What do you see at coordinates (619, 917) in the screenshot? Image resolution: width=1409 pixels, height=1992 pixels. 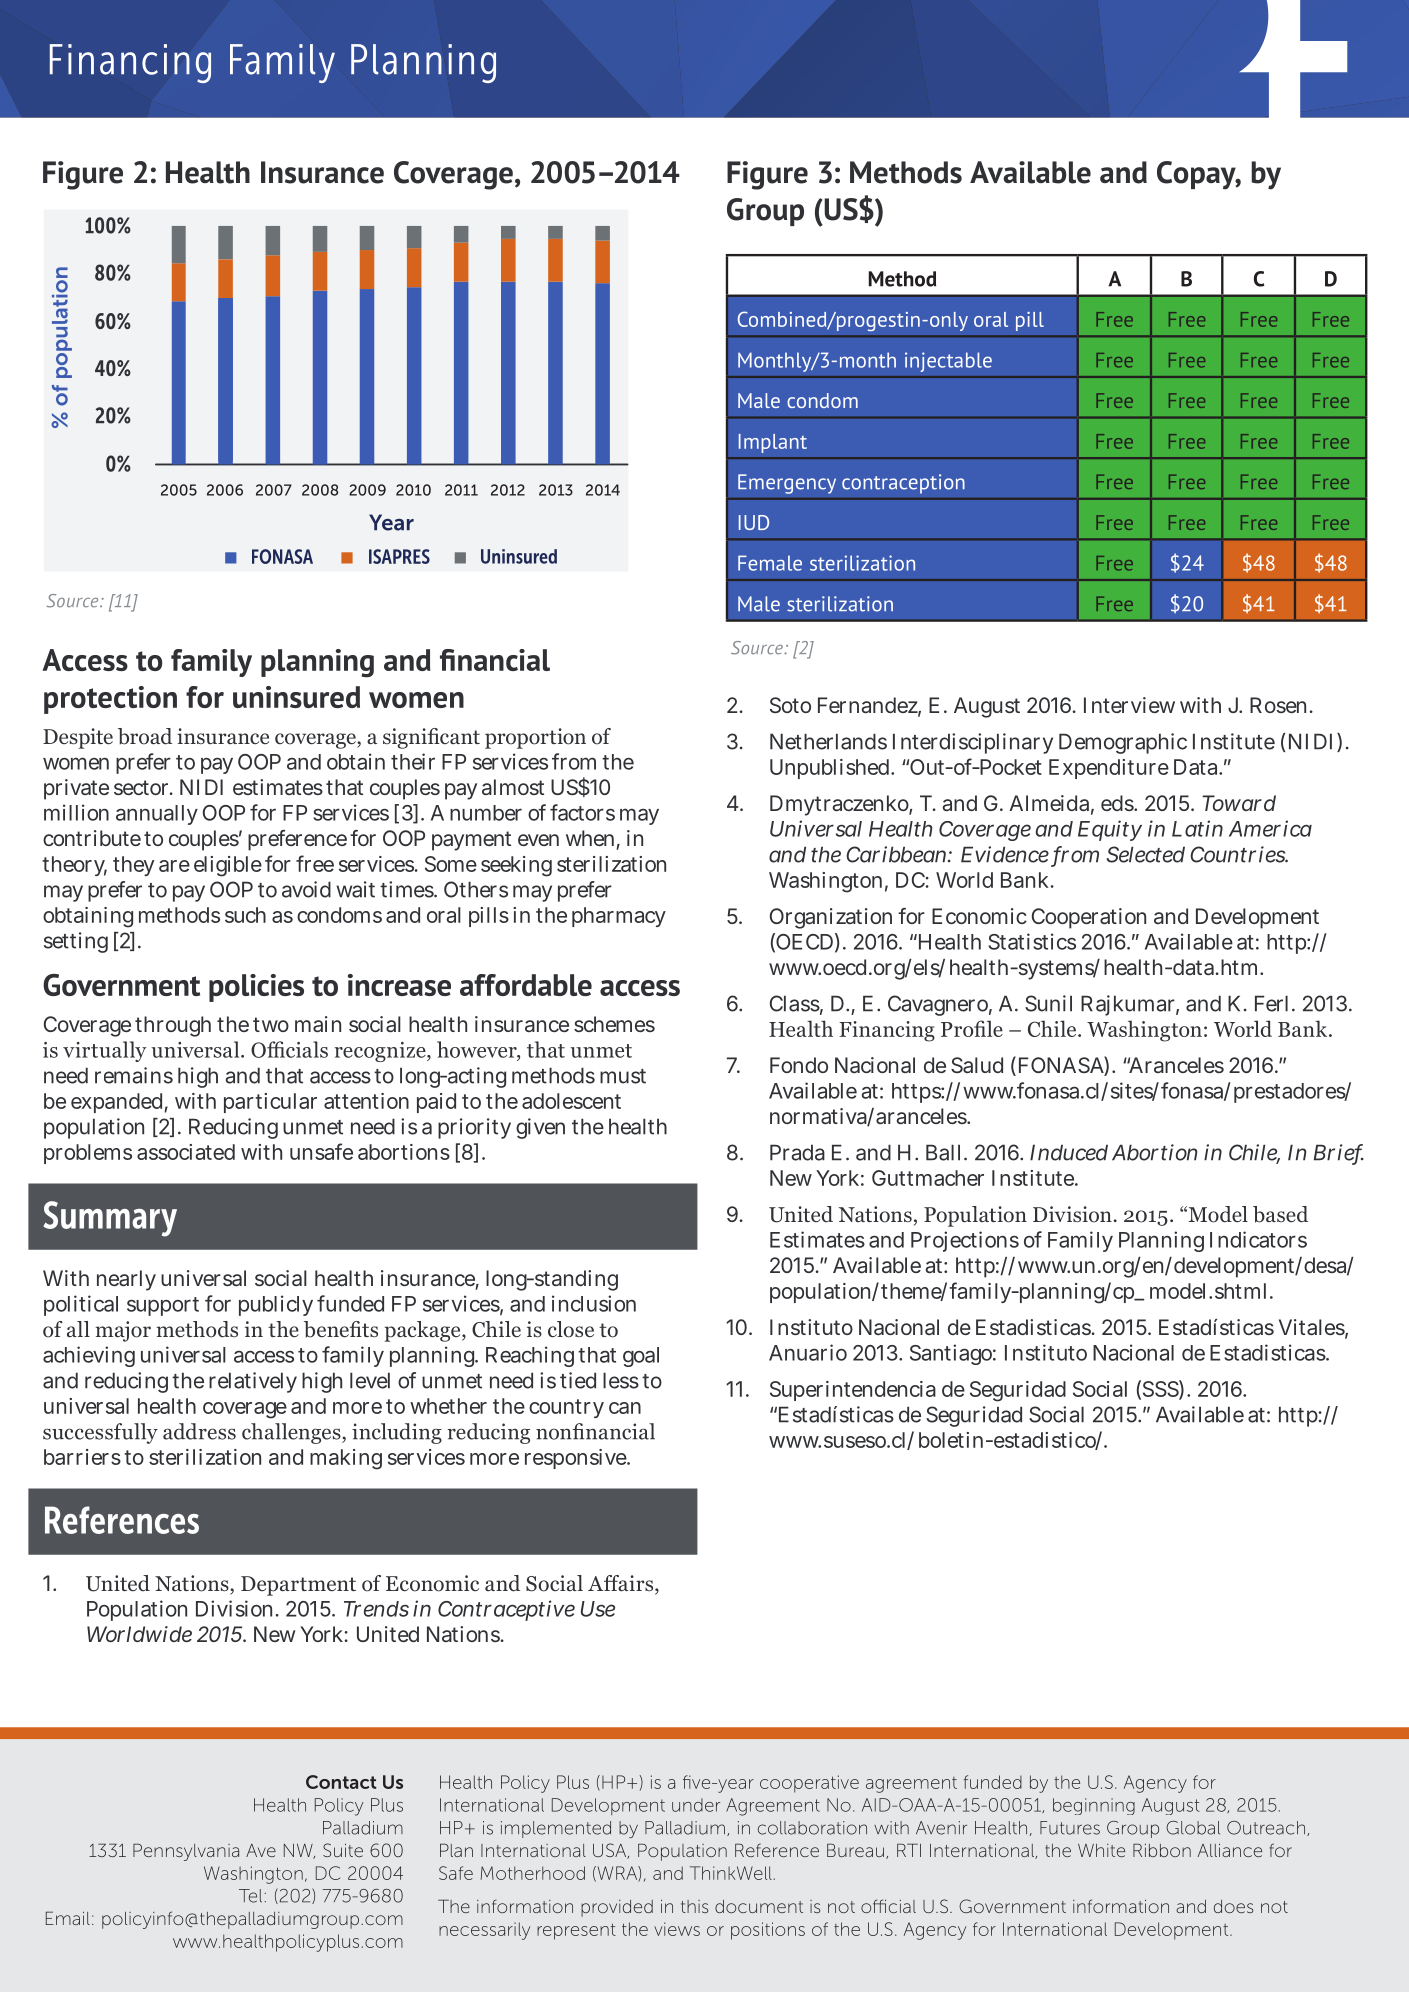 I see `pharmacy` at bounding box center [619, 917].
